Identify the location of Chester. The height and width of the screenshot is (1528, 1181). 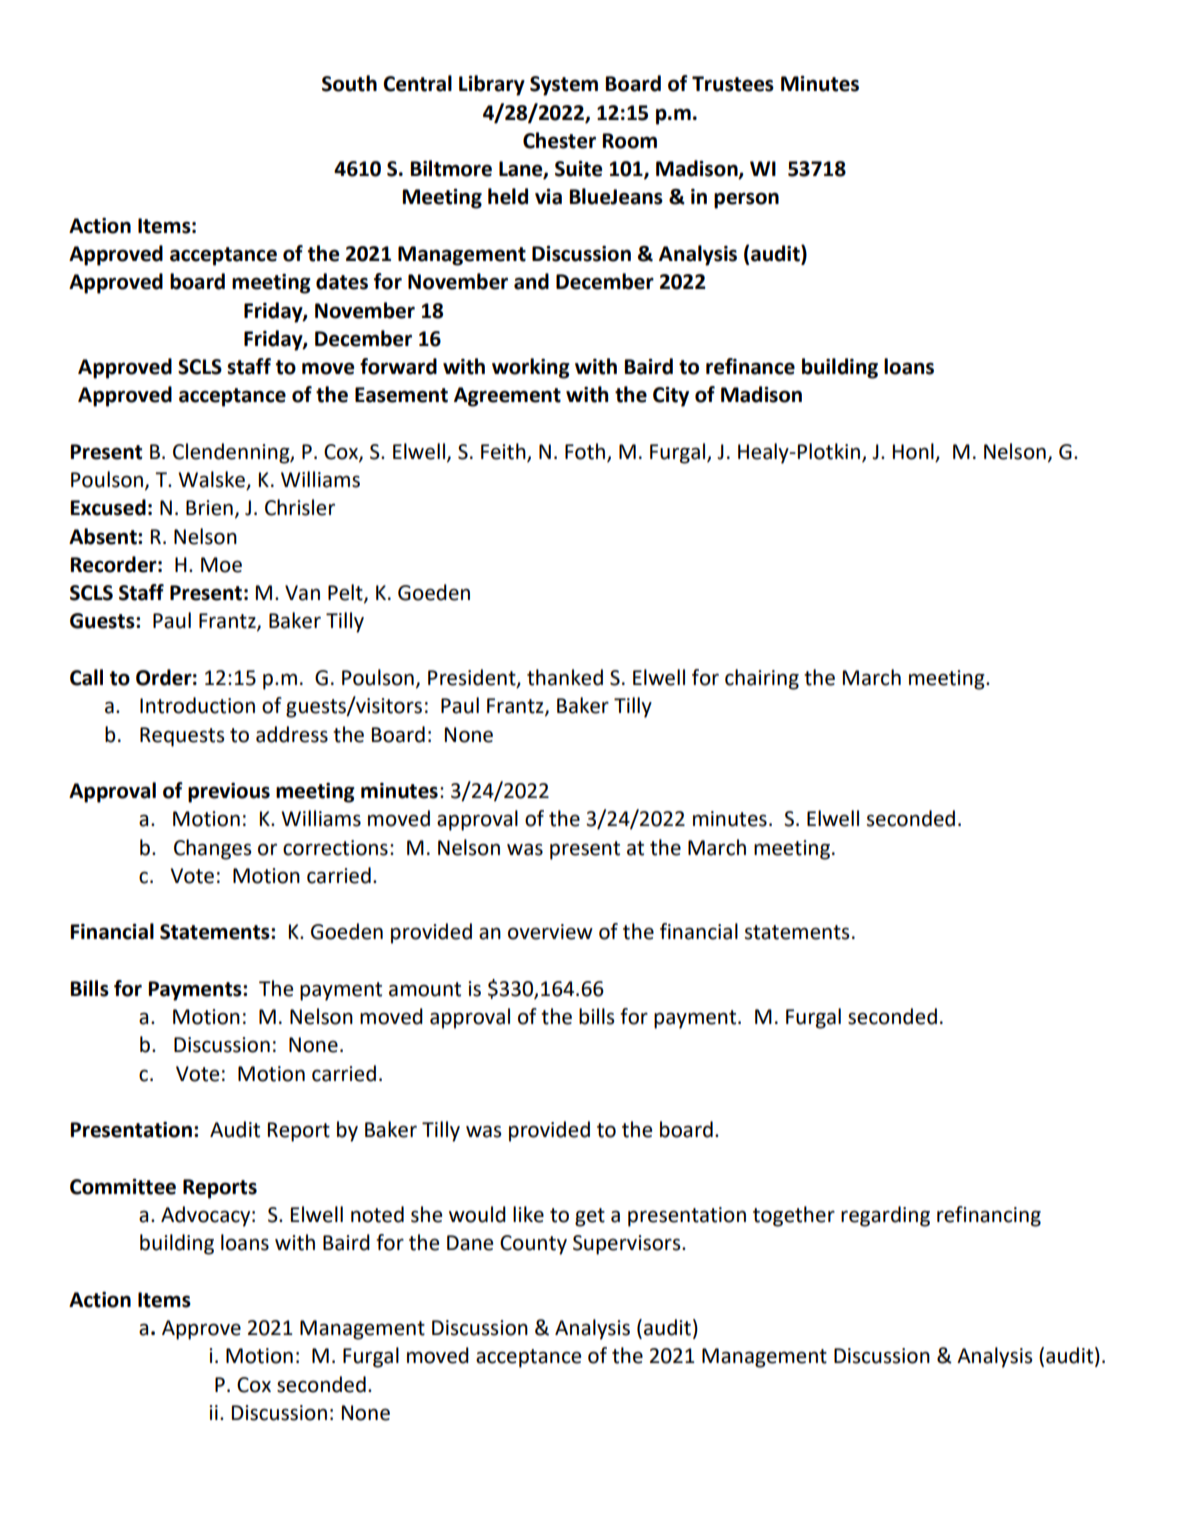
(559, 140).
